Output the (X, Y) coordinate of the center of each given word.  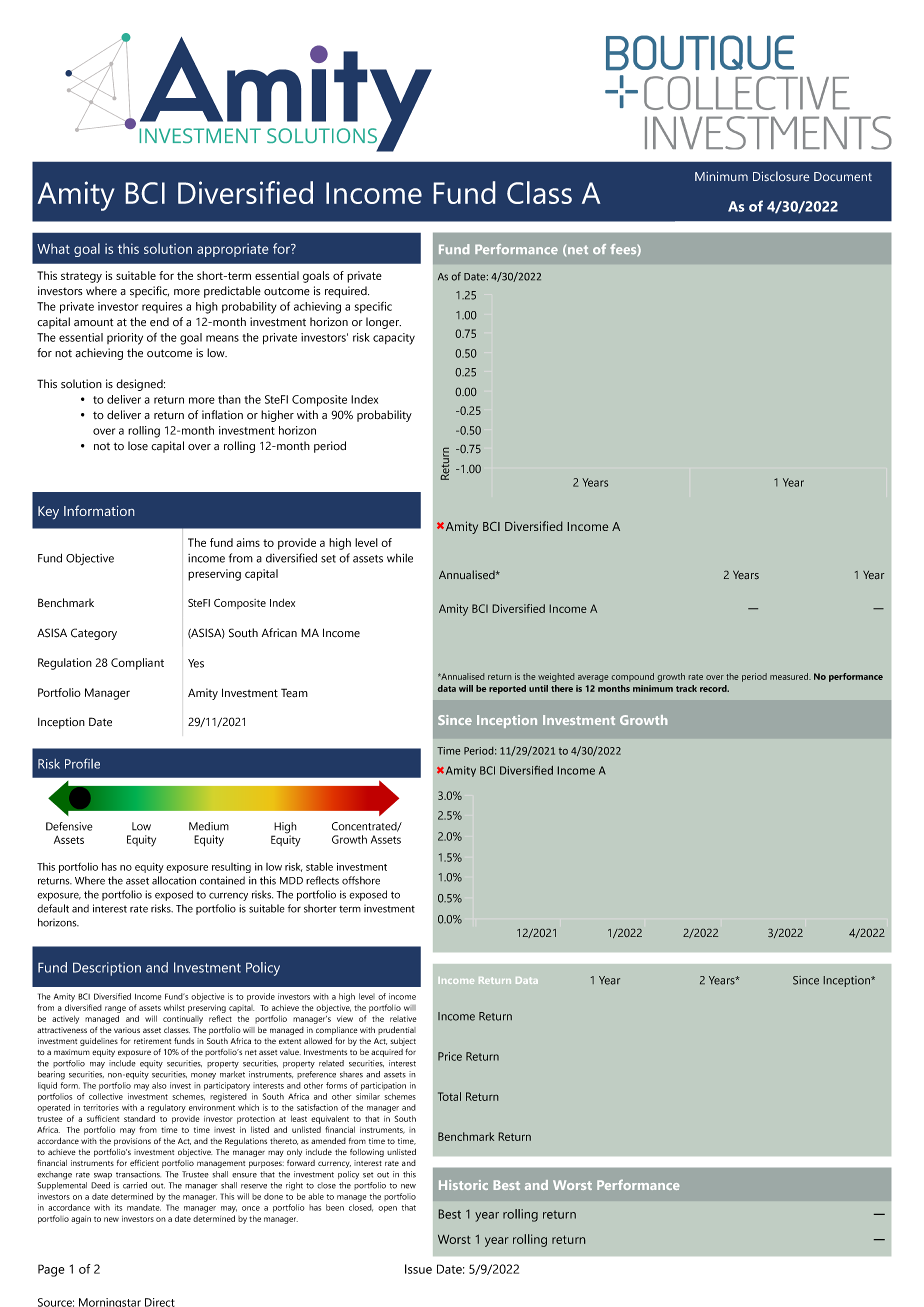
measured (790, 676)
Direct (160, 1302)
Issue (418, 1269)
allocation (174, 880)
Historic (463, 1185)
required (347, 292)
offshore (361, 880)
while (400, 558)
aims (248, 542)
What (53, 249)
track (686, 688)
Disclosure (781, 176)
